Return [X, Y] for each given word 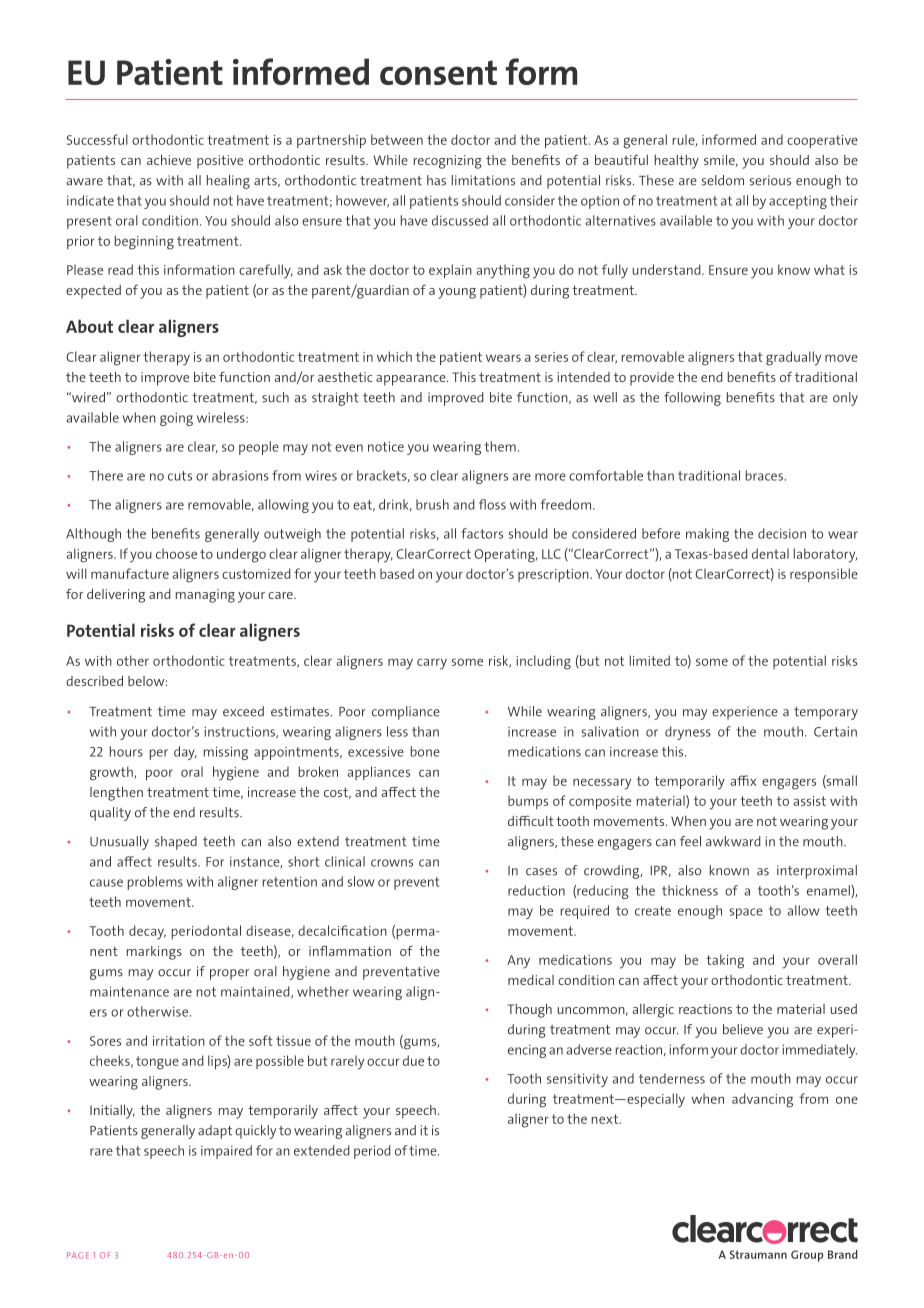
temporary [826, 713]
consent [438, 72]
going [176, 419]
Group [807, 1256]
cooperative [822, 141]
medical [531, 980]
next [606, 1119]
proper [229, 974]
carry [432, 664]
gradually [793, 358]
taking [725, 961]
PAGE [78, 1255]
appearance [412, 380]
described [94, 681]
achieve [169, 160]
